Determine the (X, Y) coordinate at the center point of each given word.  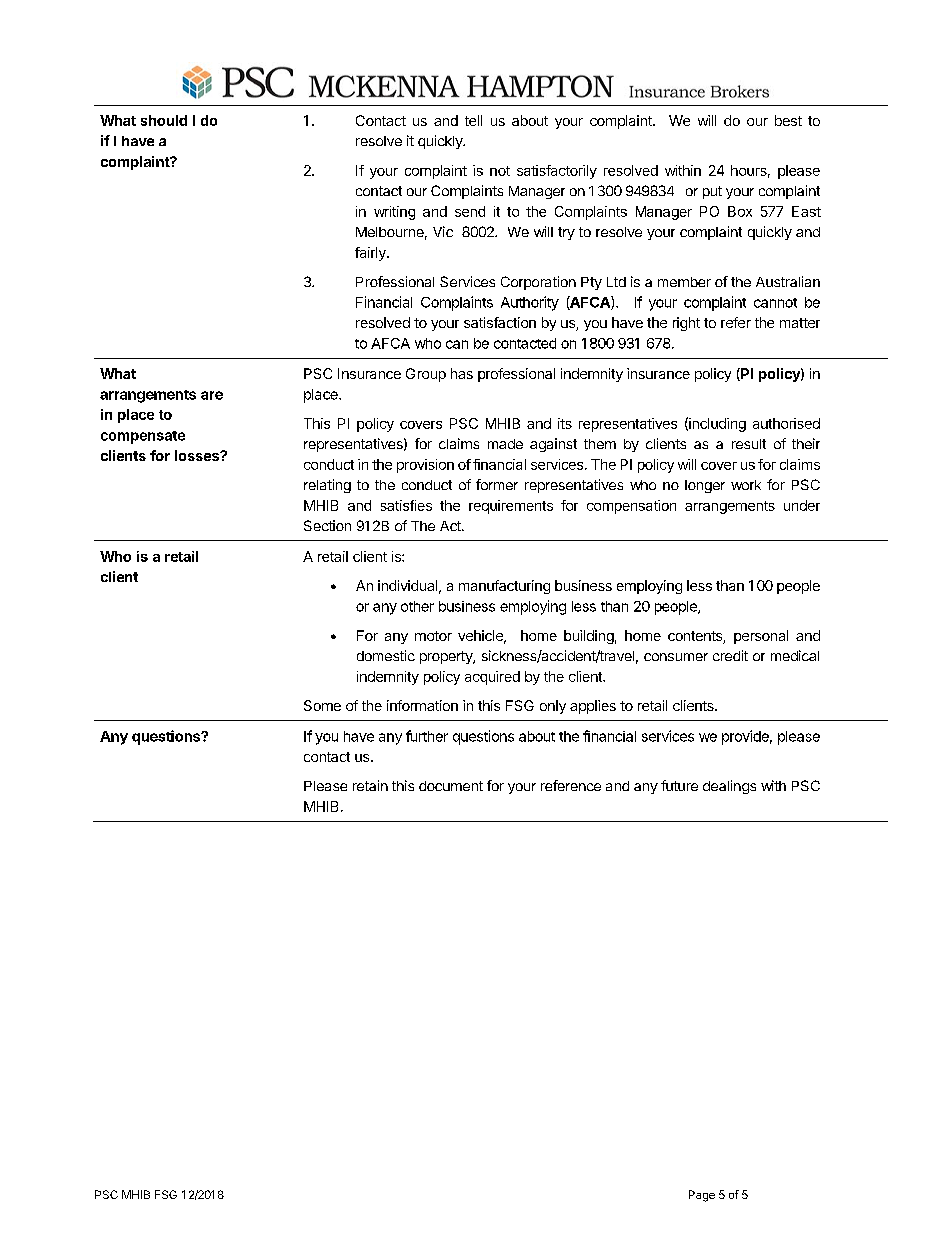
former (497, 484)
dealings (729, 787)
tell (473, 120)
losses (198, 455)
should (164, 120)
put (712, 192)
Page (702, 1196)
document (451, 786)
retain (370, 785)
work (746, 485)
